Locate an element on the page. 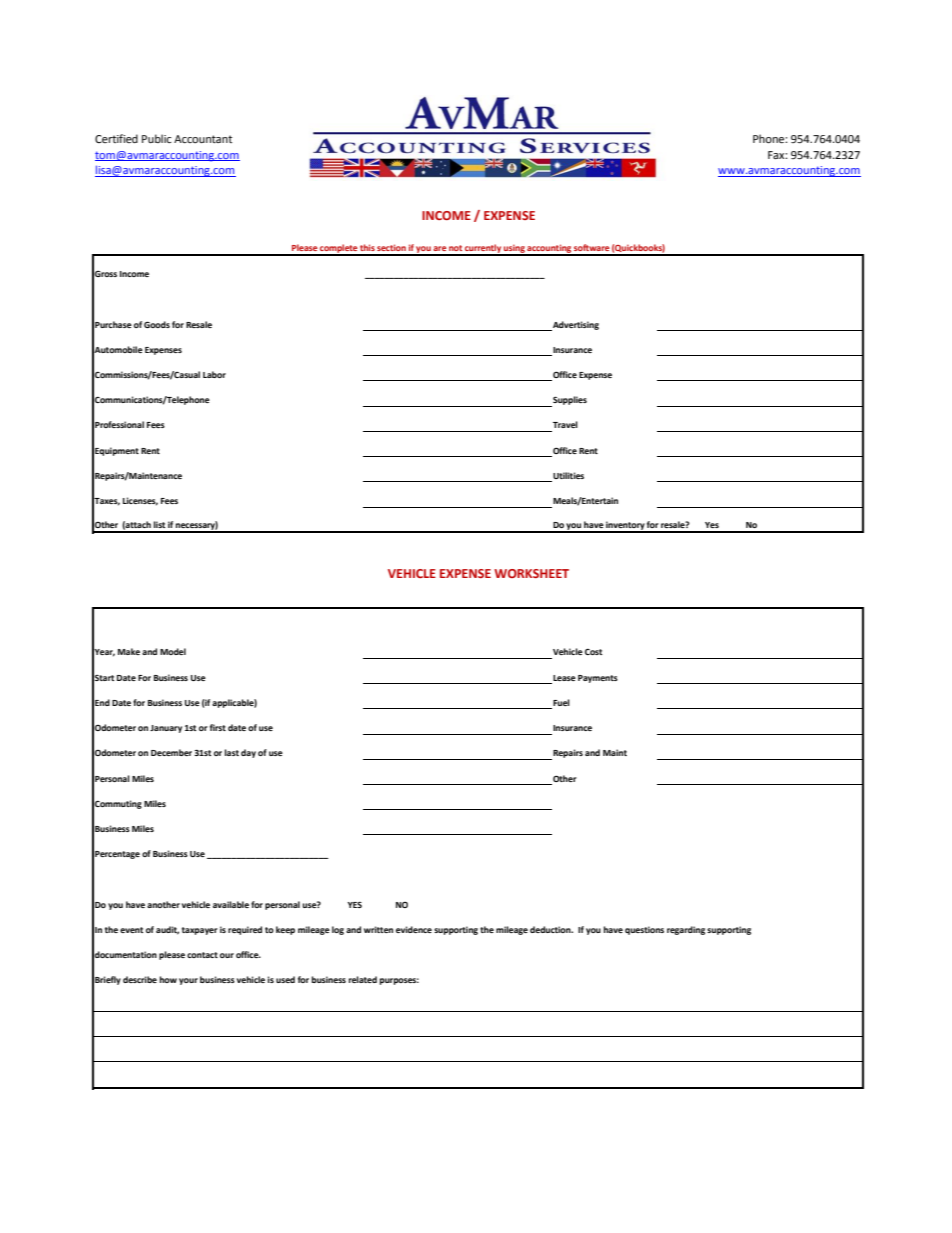 The width and height of the document is (952, 1233). WORKSHEET is located at coordinates (531, 573).
